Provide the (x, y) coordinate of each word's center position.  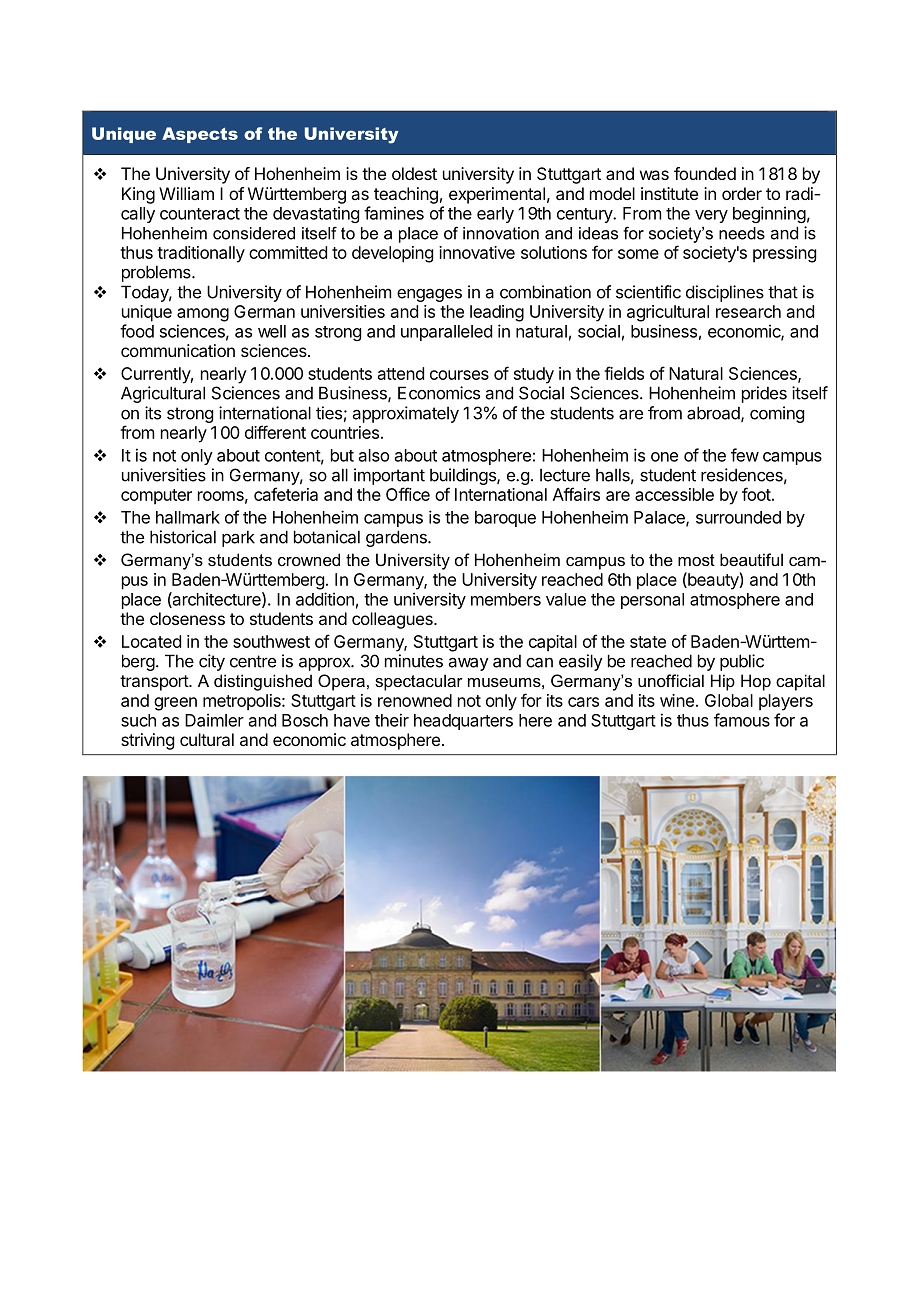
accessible (674, 494)
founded (705, 173)
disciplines (725, 293)
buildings (464, 476)
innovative (477, 252)
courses (459, 375)
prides (764, 394)
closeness (187, 618)
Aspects (200, 135)
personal (652, 601)
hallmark (188, 517)
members (506, 599)
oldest (414, 173)
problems (157, 273)
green (175, 704)
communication (178, 350)
